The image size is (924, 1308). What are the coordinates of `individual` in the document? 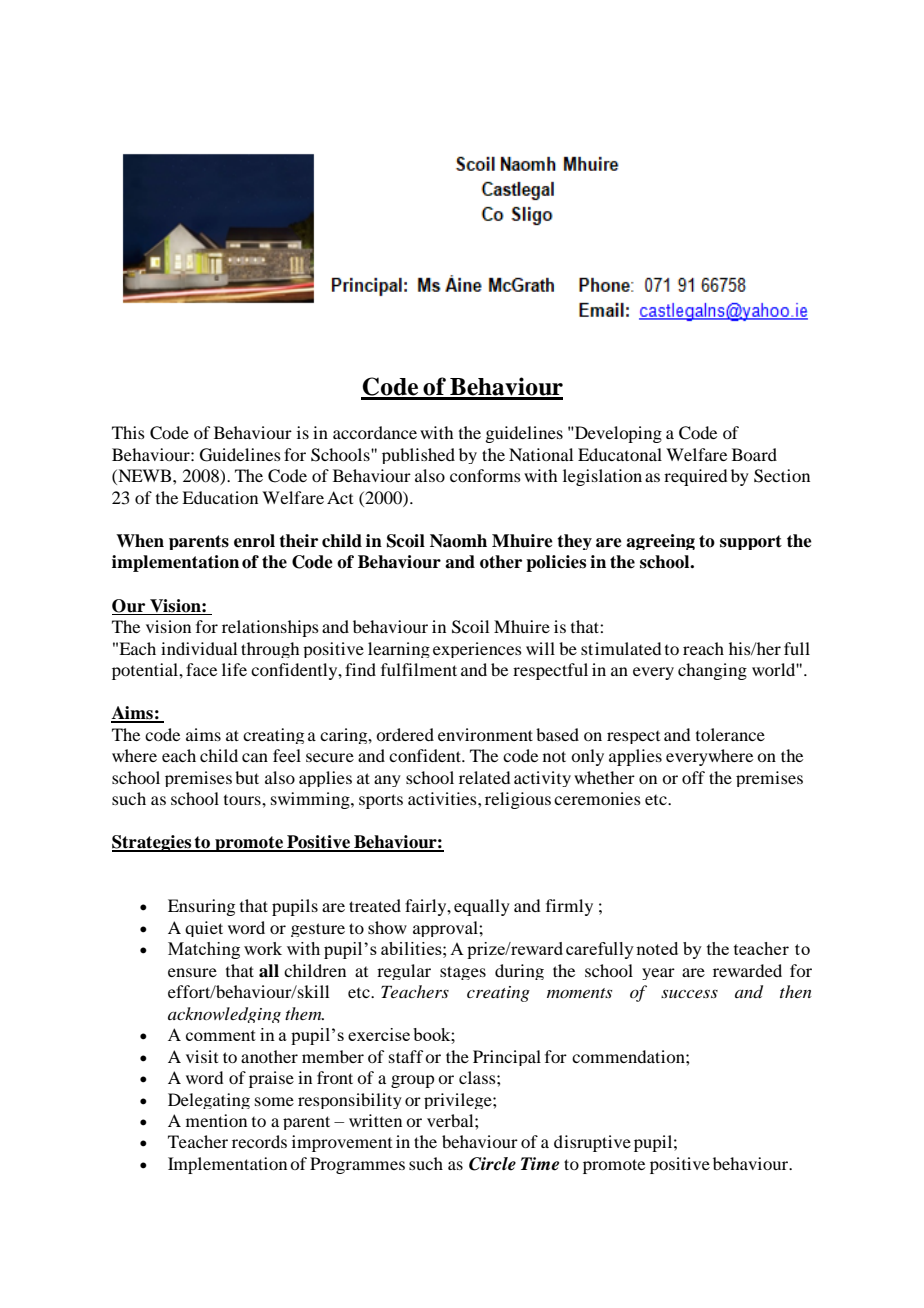 It's located at (199, 648).
